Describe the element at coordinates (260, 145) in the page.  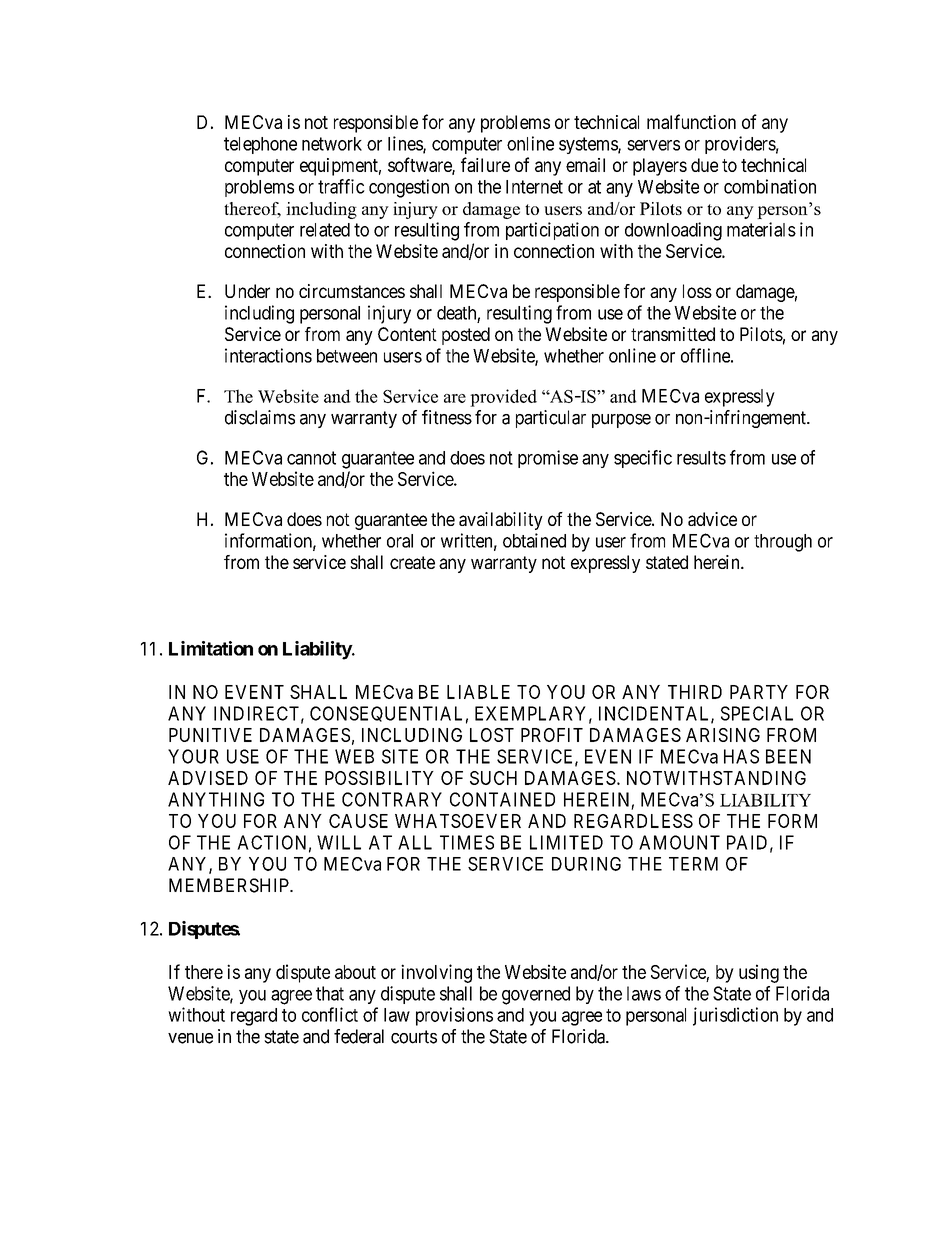
I see `telephone` at that location.
